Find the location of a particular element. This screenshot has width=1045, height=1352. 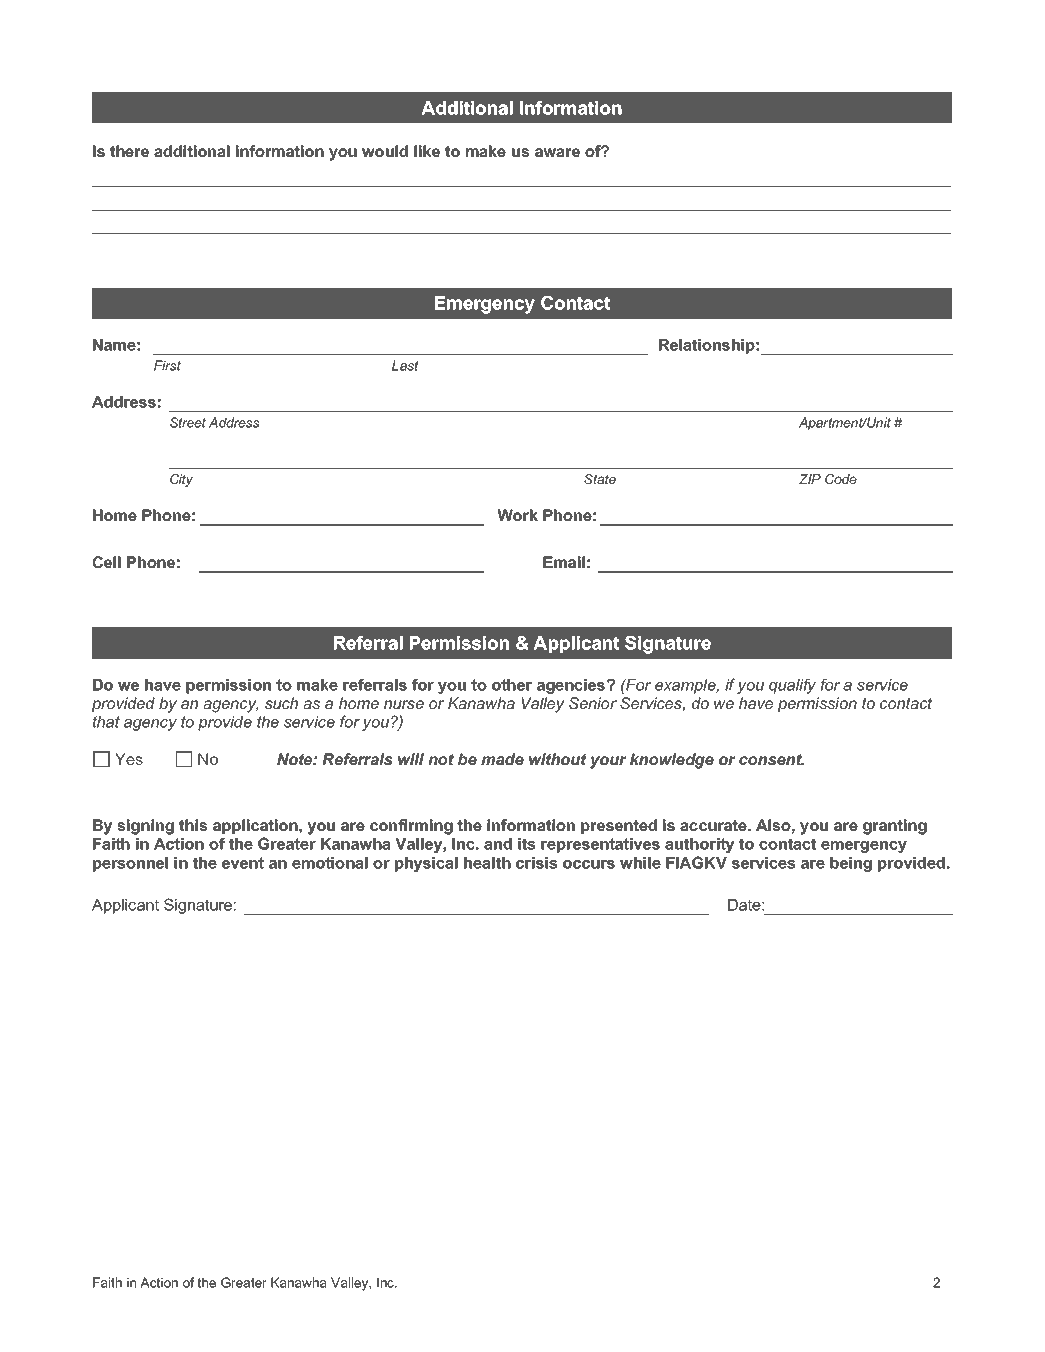

and is located at coordinates (498, 844).
